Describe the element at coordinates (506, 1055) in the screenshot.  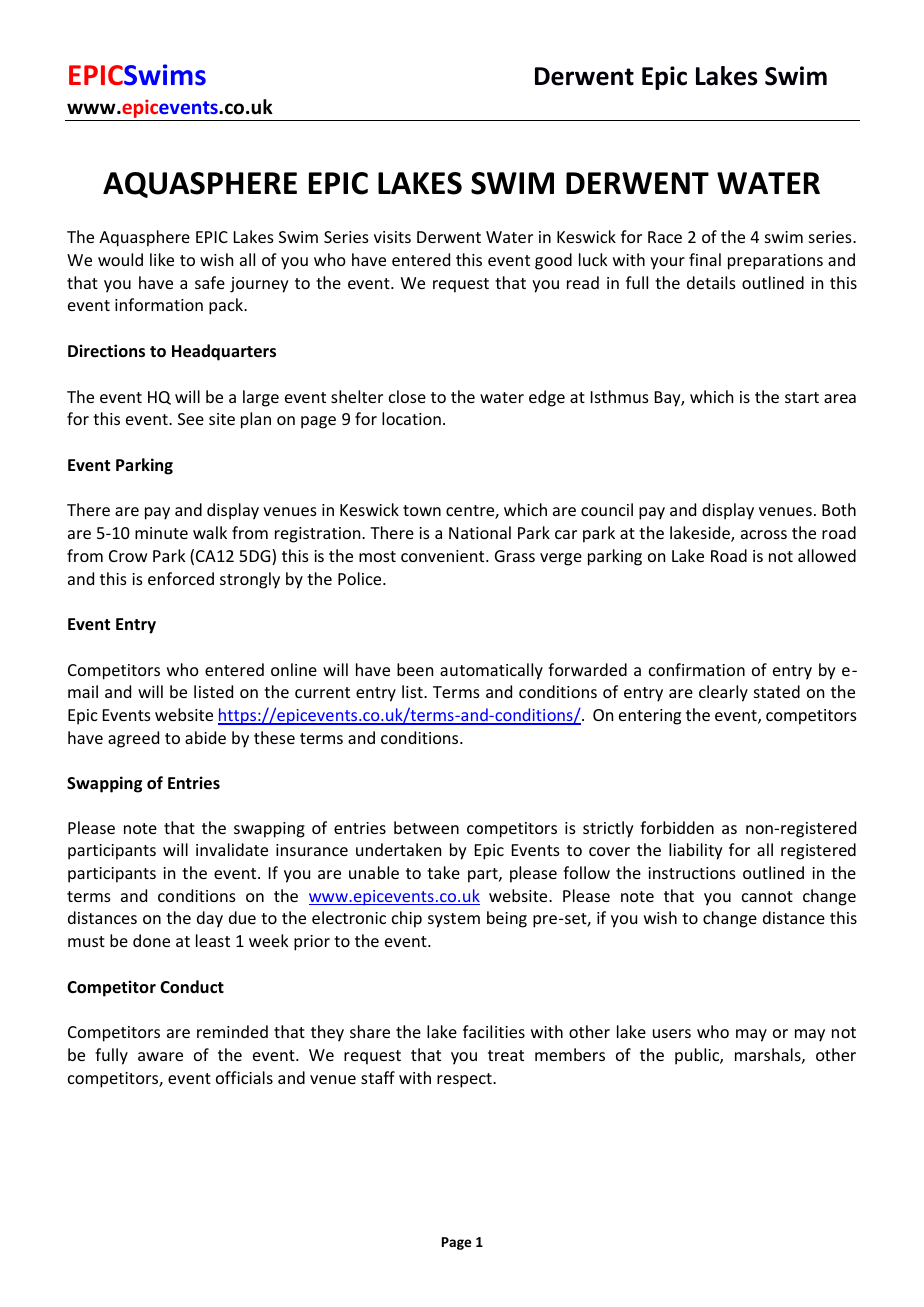
I see `treat` at that location.
